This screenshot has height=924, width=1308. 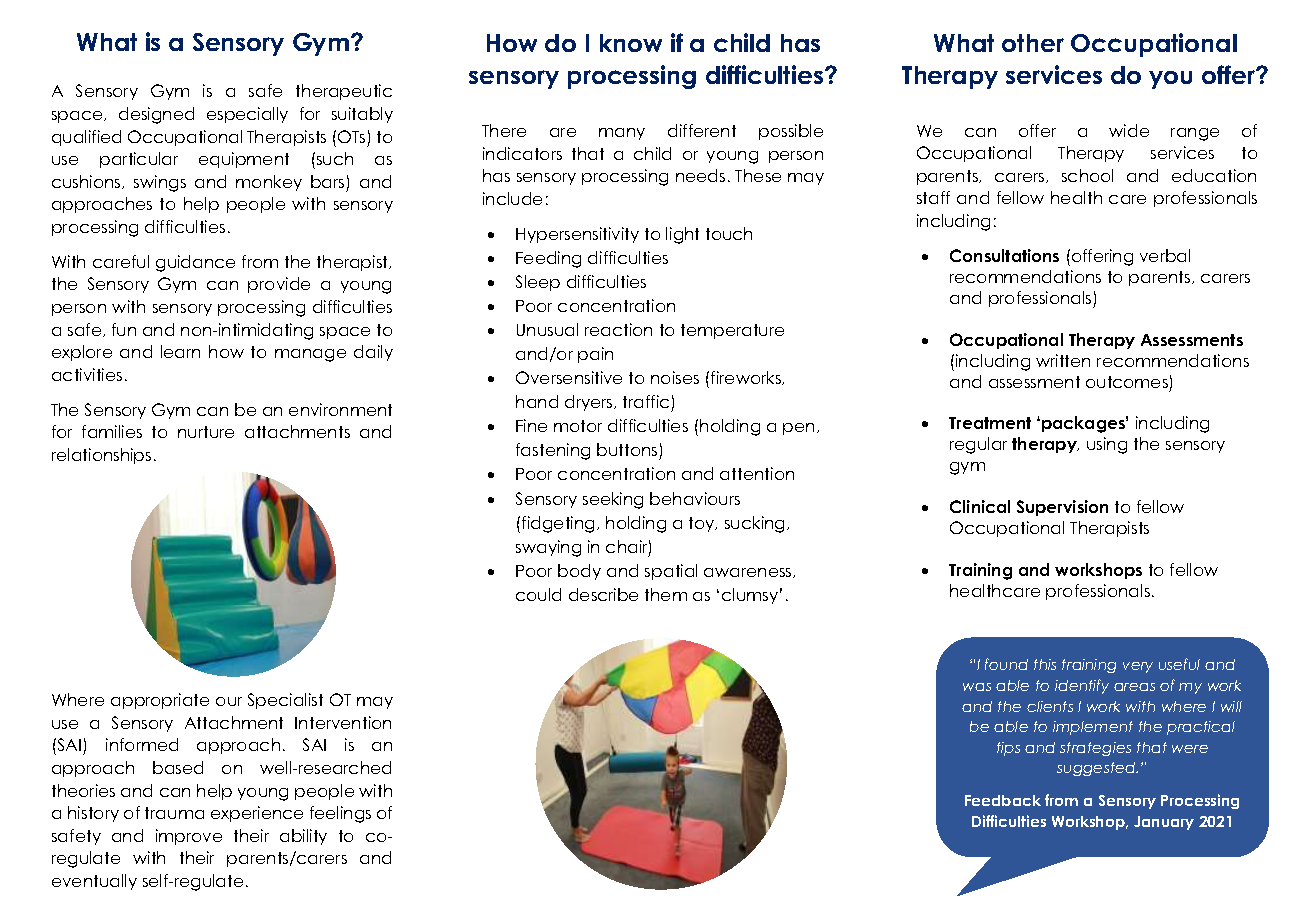 I want to click on improve, so click(x=189, y=837).
